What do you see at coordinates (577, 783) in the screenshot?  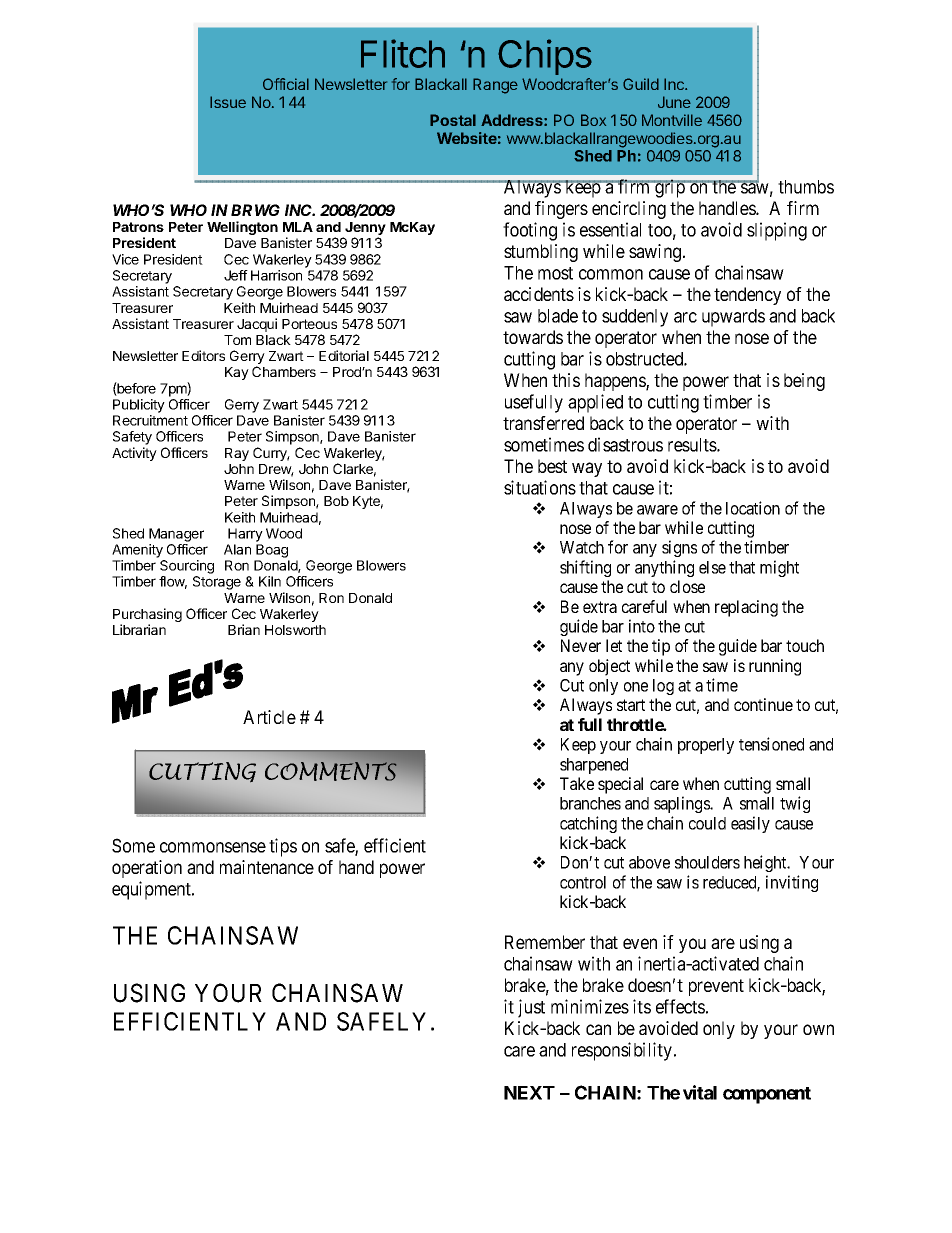 I see `Take` at bounding box center [577, 783].
